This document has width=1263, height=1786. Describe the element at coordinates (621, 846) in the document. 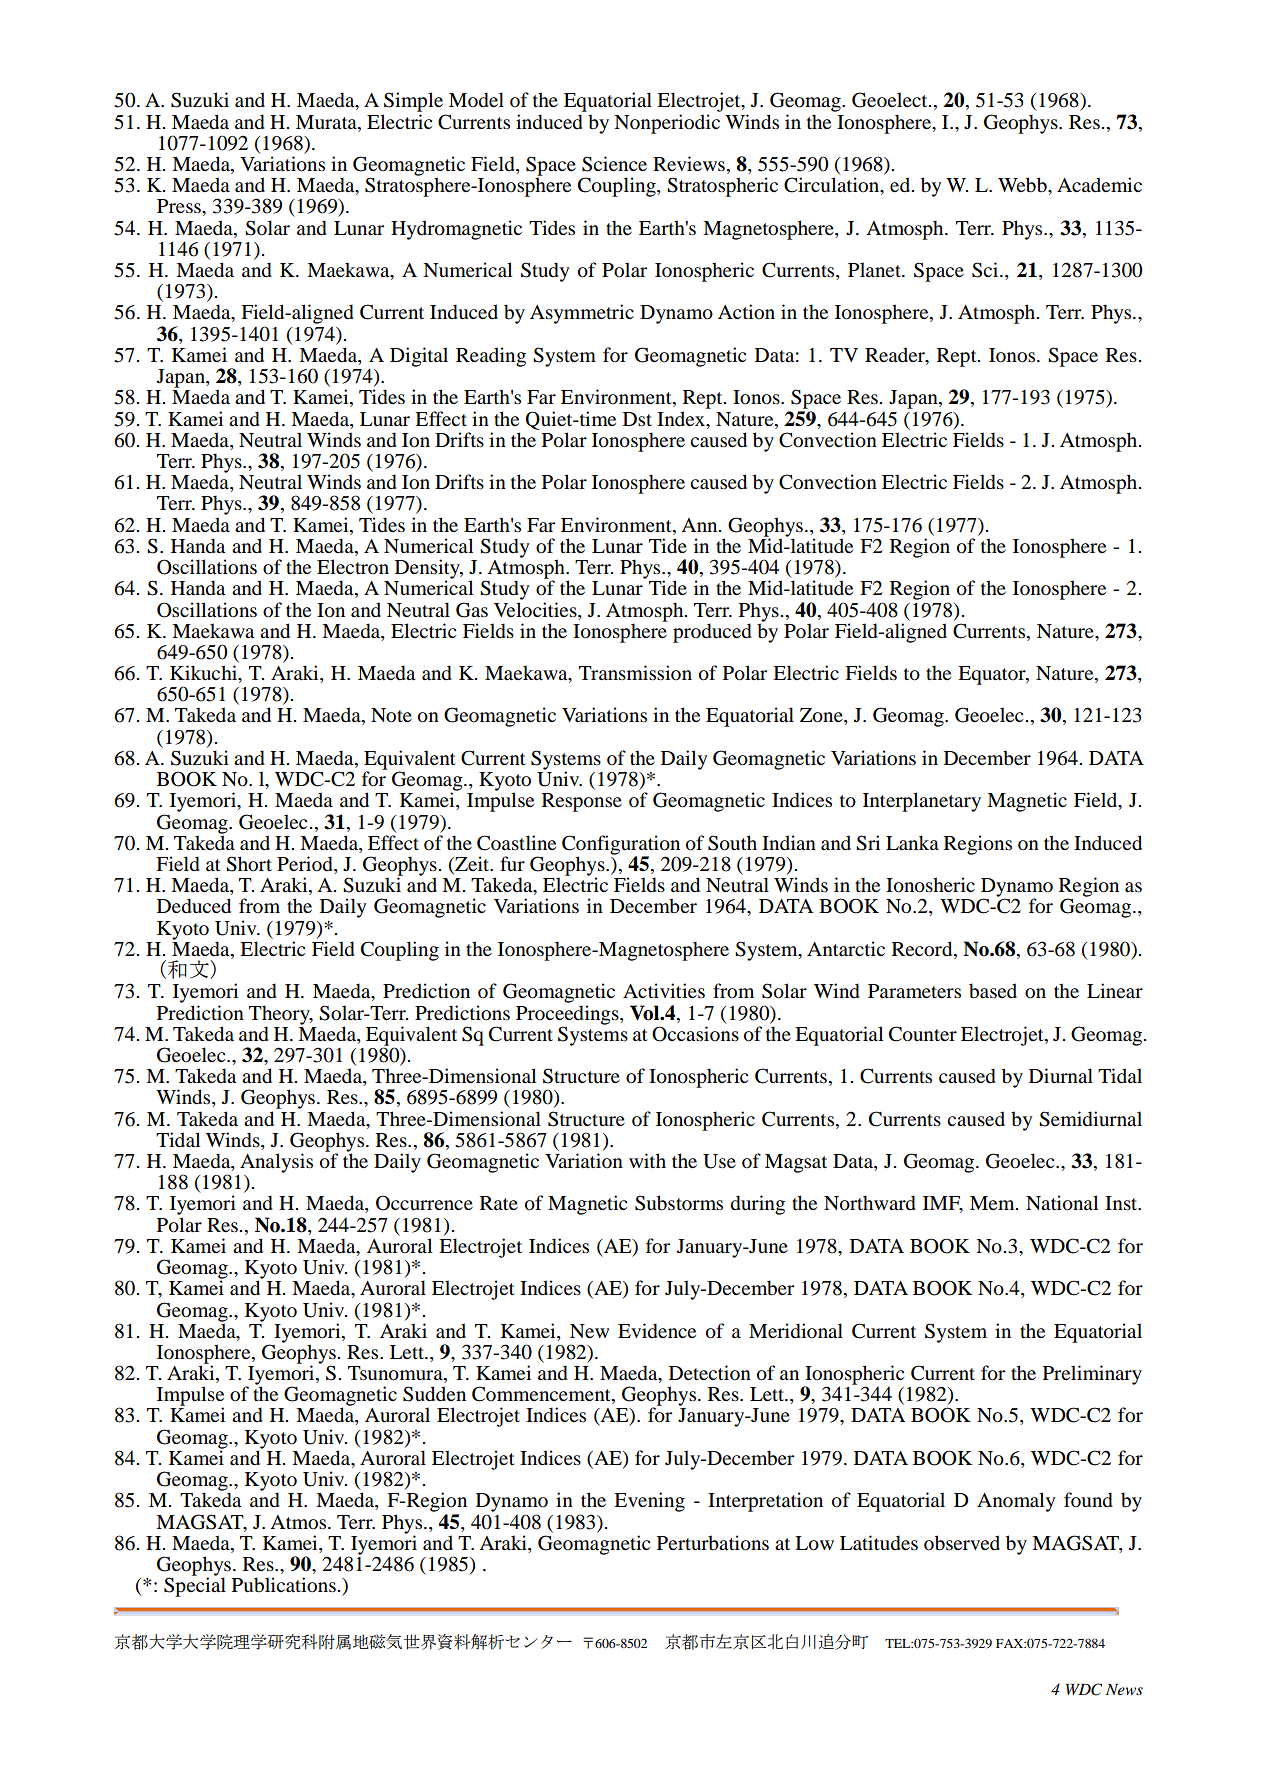

I see `Configuration` at that location.
